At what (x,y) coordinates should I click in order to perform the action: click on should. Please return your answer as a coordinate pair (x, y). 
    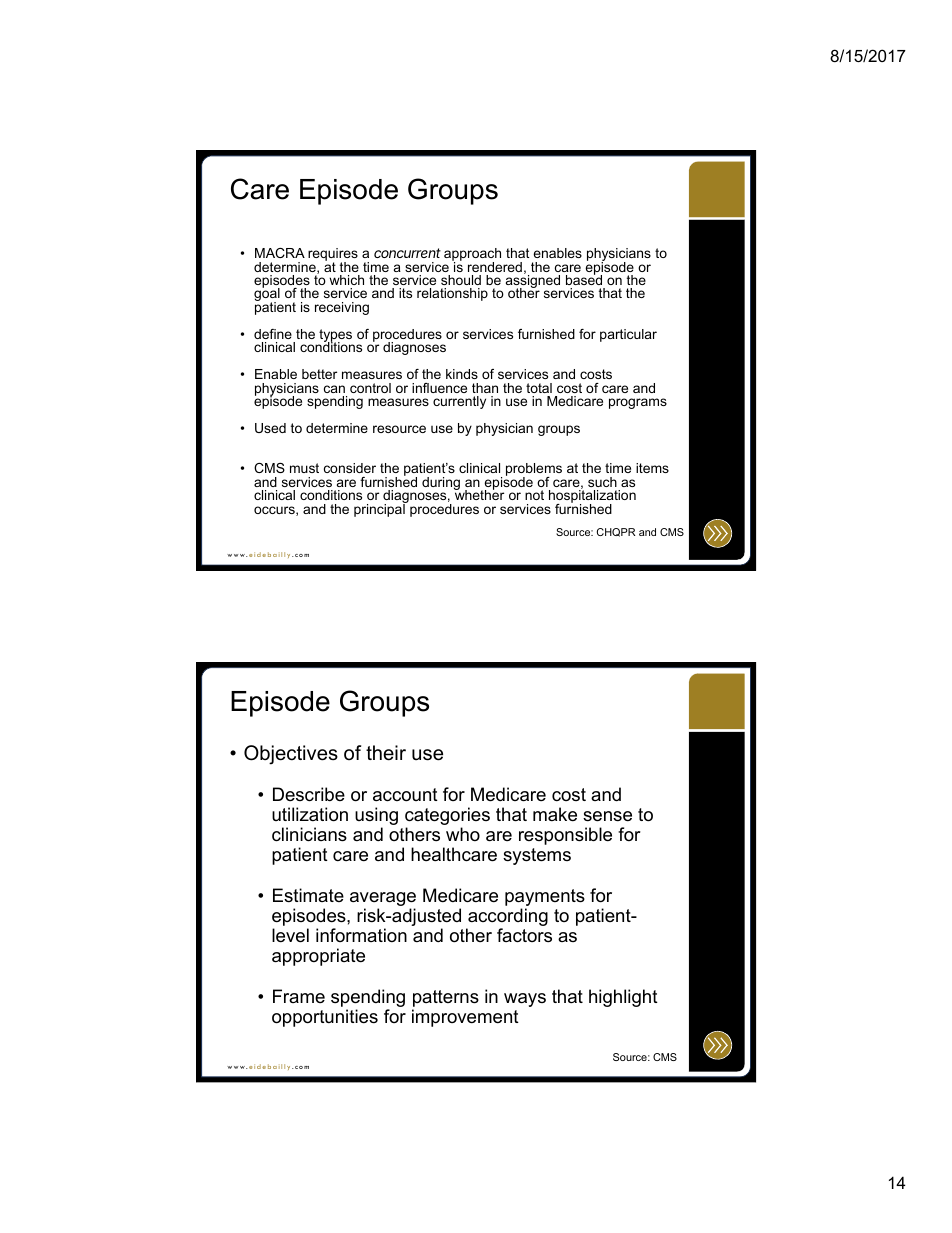
    Looking at the image, I should click on (461, 280).
